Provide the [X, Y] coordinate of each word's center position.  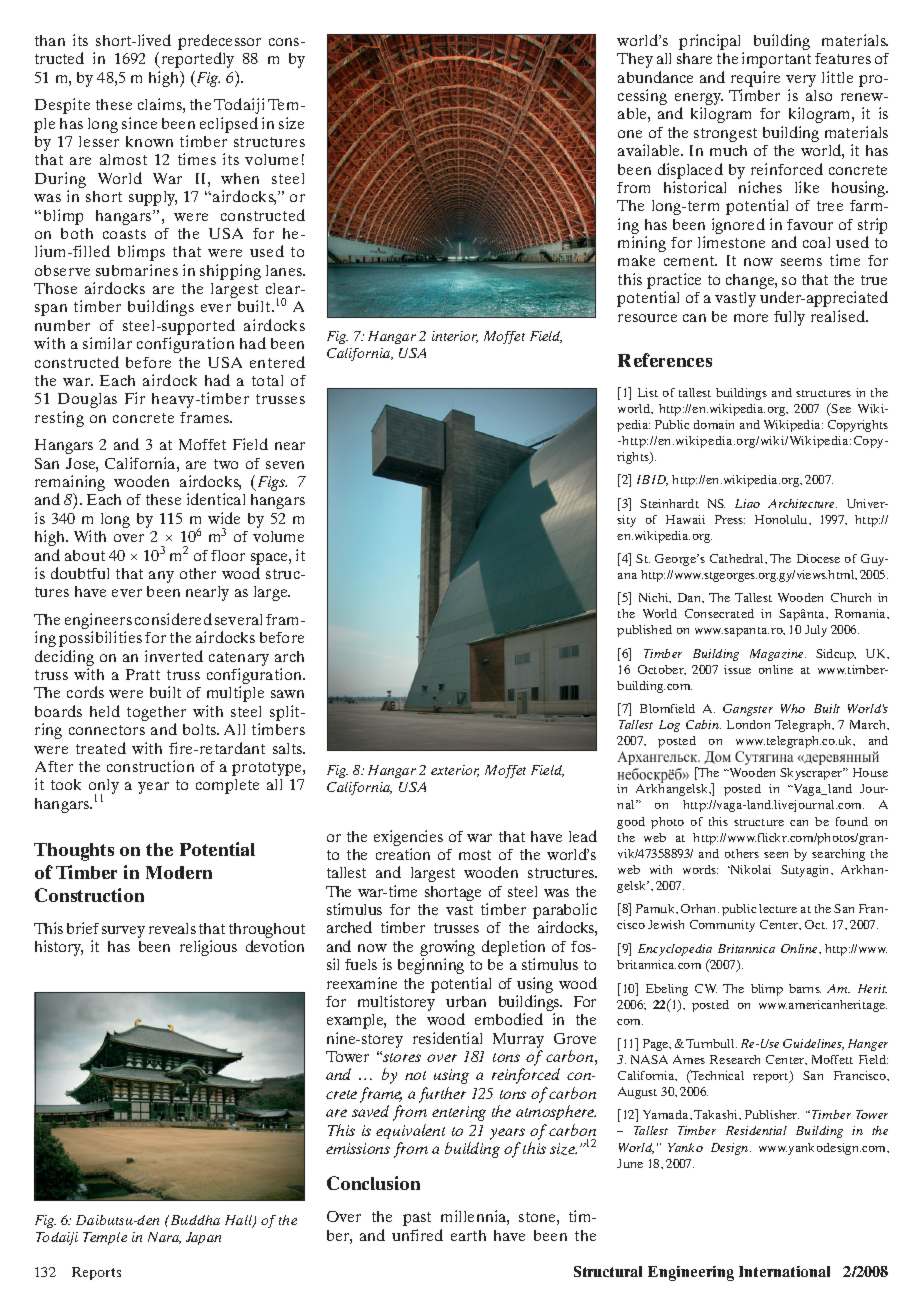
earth [468, 1235]
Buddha [194, 1220]
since [139, 123]
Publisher [772, 1114]
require [755, 79]
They [635, 60]
